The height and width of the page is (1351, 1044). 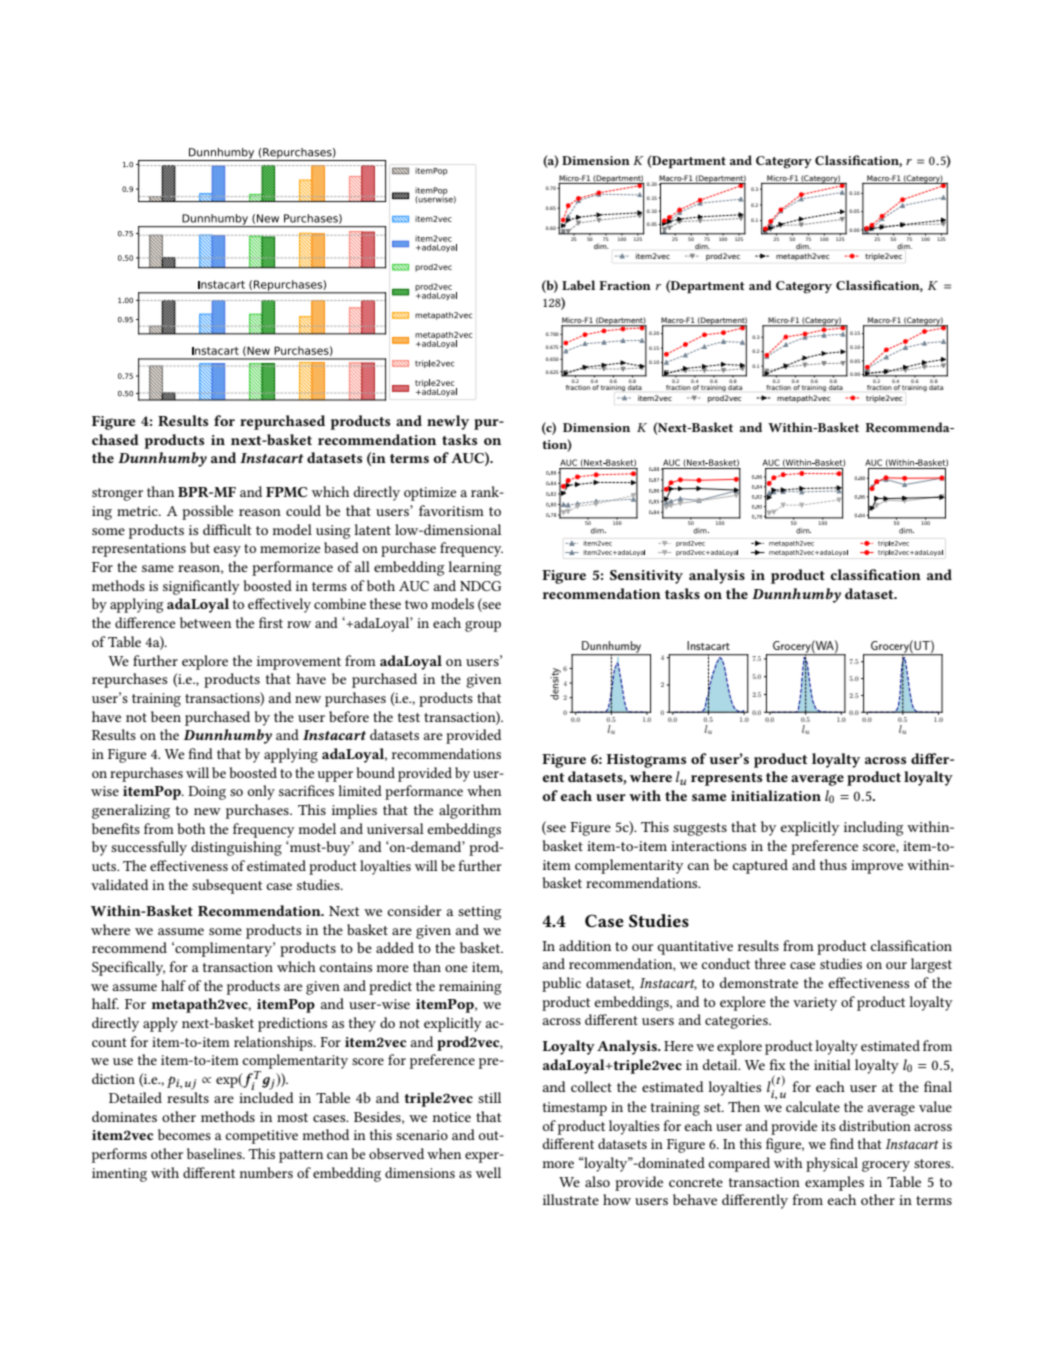 I want to click on possible, so click(x=207, y=512).
